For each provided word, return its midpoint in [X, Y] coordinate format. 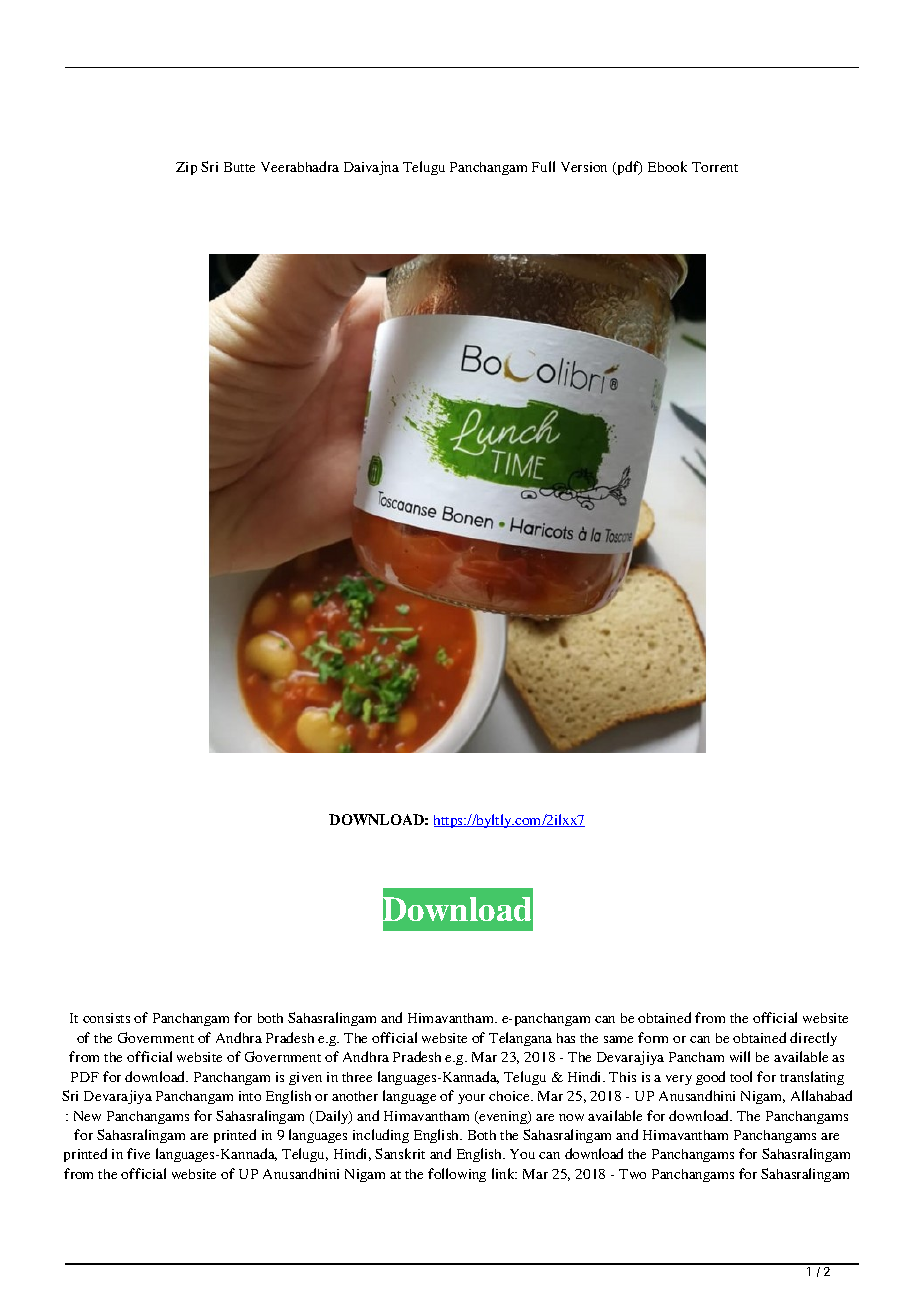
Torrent [715, 167]
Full [543, 166]
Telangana [520, 1039]
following [457, 1175]
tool [741, 1076]
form [653, 1037]
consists [106, 1018]
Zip [186, 168]
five [138, 1153]
